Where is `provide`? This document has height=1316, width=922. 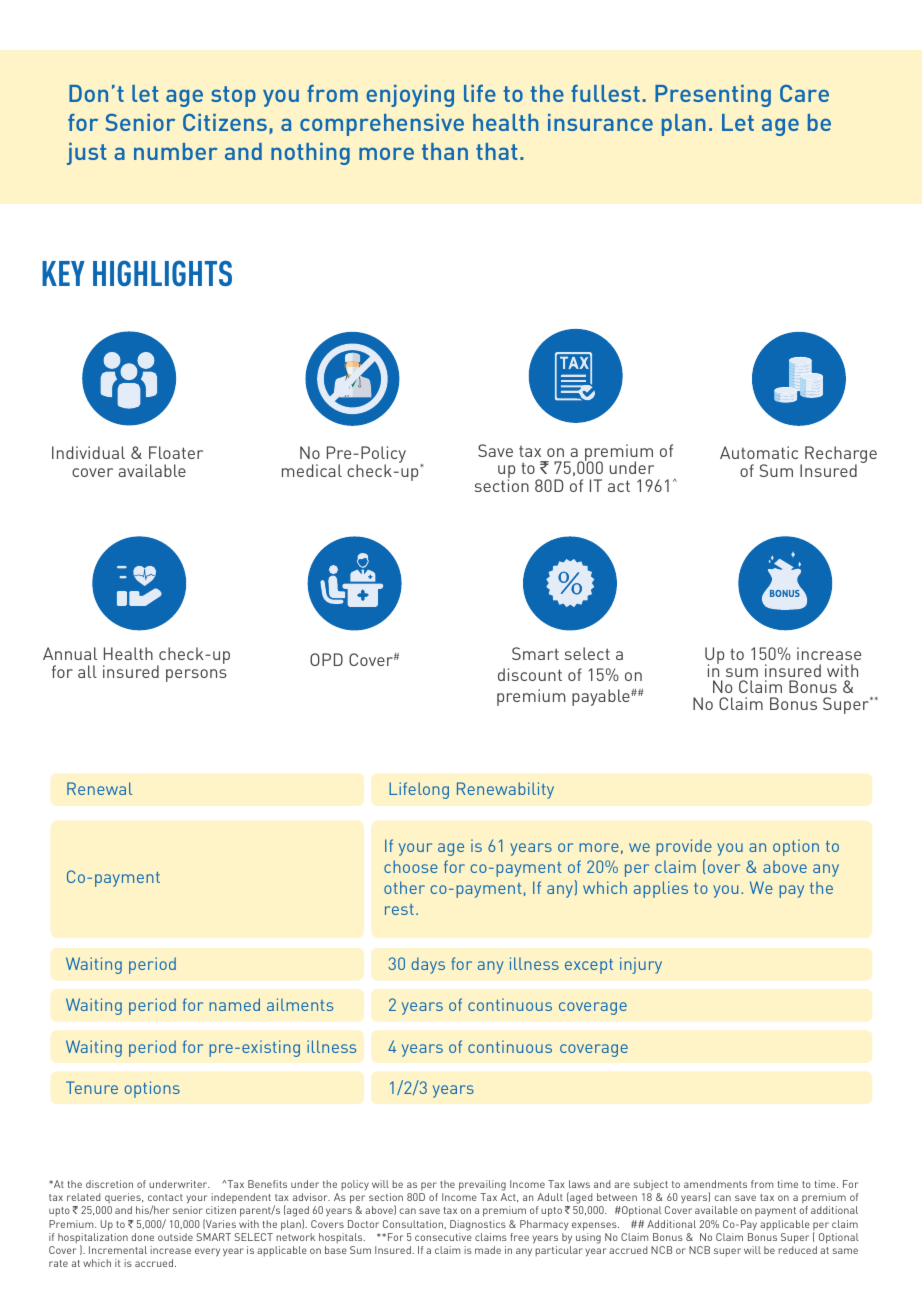
provide is located at coordinates (684, 847).
